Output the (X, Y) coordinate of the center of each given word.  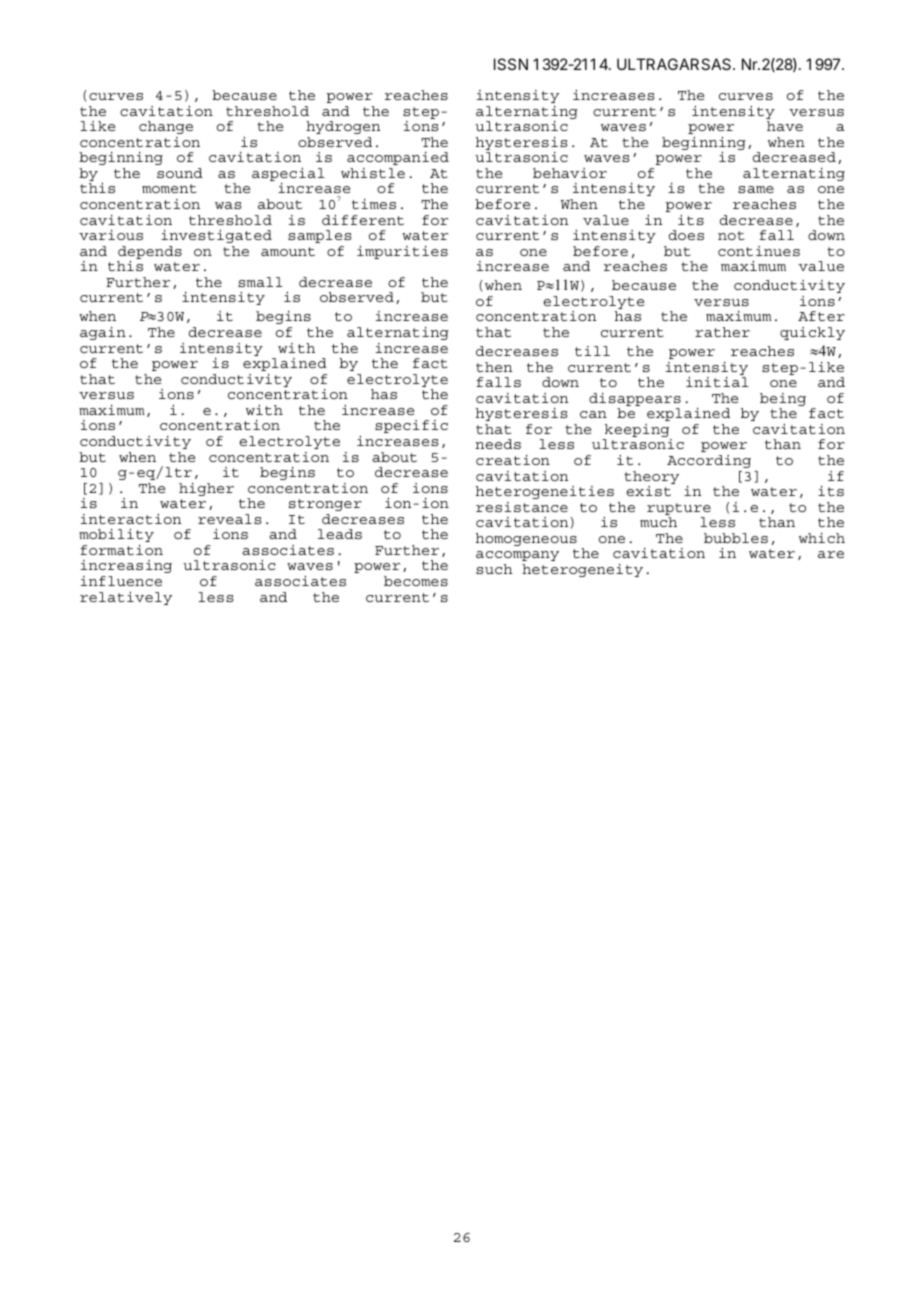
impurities (402, 252)
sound (180, 173)
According (709, 461)
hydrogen (343, 127)
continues (759, 251)
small (260, 282)
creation (513, 460)
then (494, 367)
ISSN (511, 64)
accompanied (398, 158)
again (103, 333)
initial (717, 382)
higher (206, 489)
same (756, 189)
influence (121, 581)
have (785, 126)
